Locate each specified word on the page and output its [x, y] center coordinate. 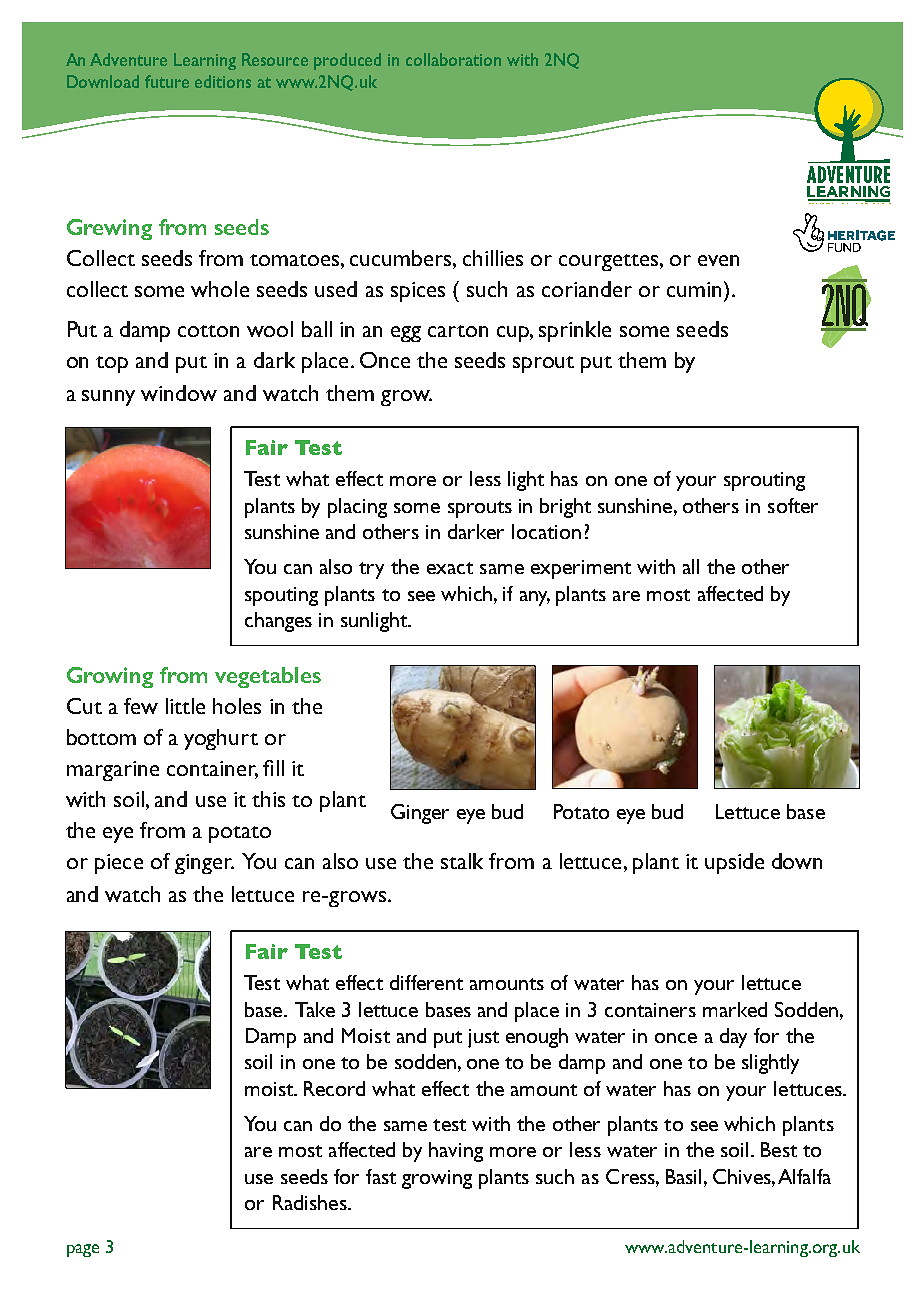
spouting [281, 596]
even [718, 260]
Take [315, 1009]
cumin [696, 289]
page [83, 1250]
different [426, 982]
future [167, 81]
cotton [208, 331]
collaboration [453, 59]
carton [458, 331]
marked [735, 1009]
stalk [462, 861]
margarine [113, 771]
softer [793, 505]
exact [450, 568]
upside [734, 863]
